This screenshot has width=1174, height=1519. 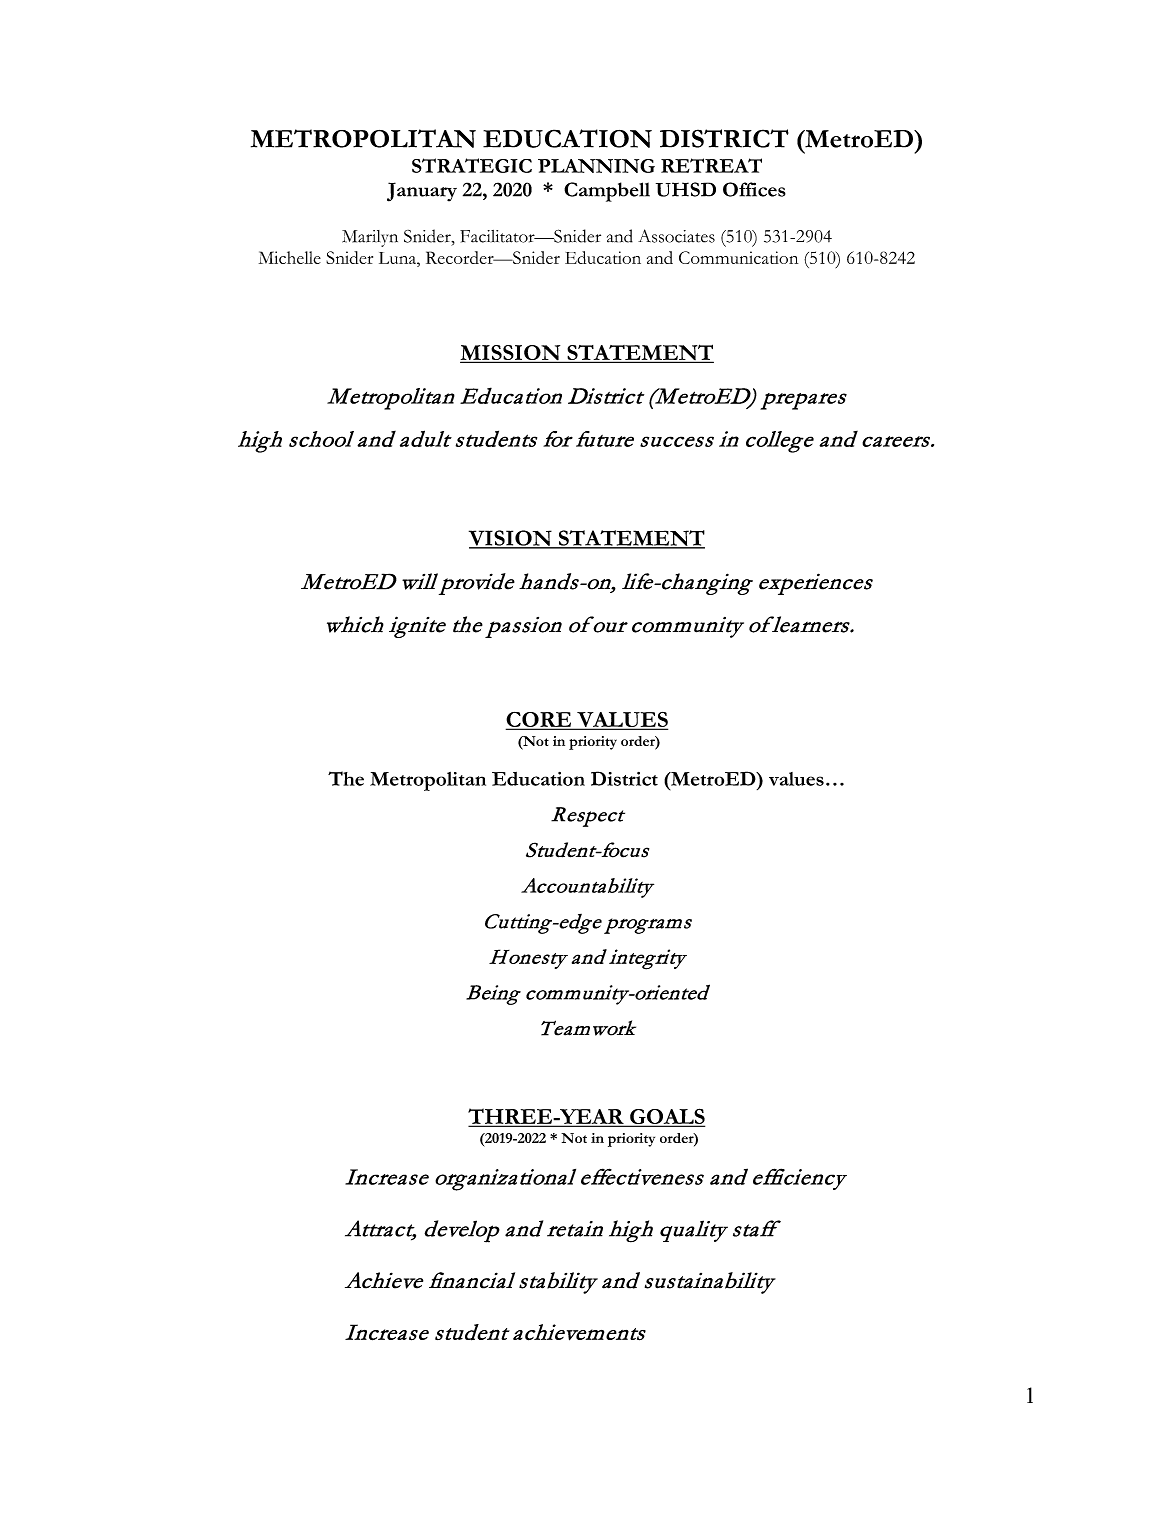 I want to click on RETREAT, so click(x=711, y=165).
